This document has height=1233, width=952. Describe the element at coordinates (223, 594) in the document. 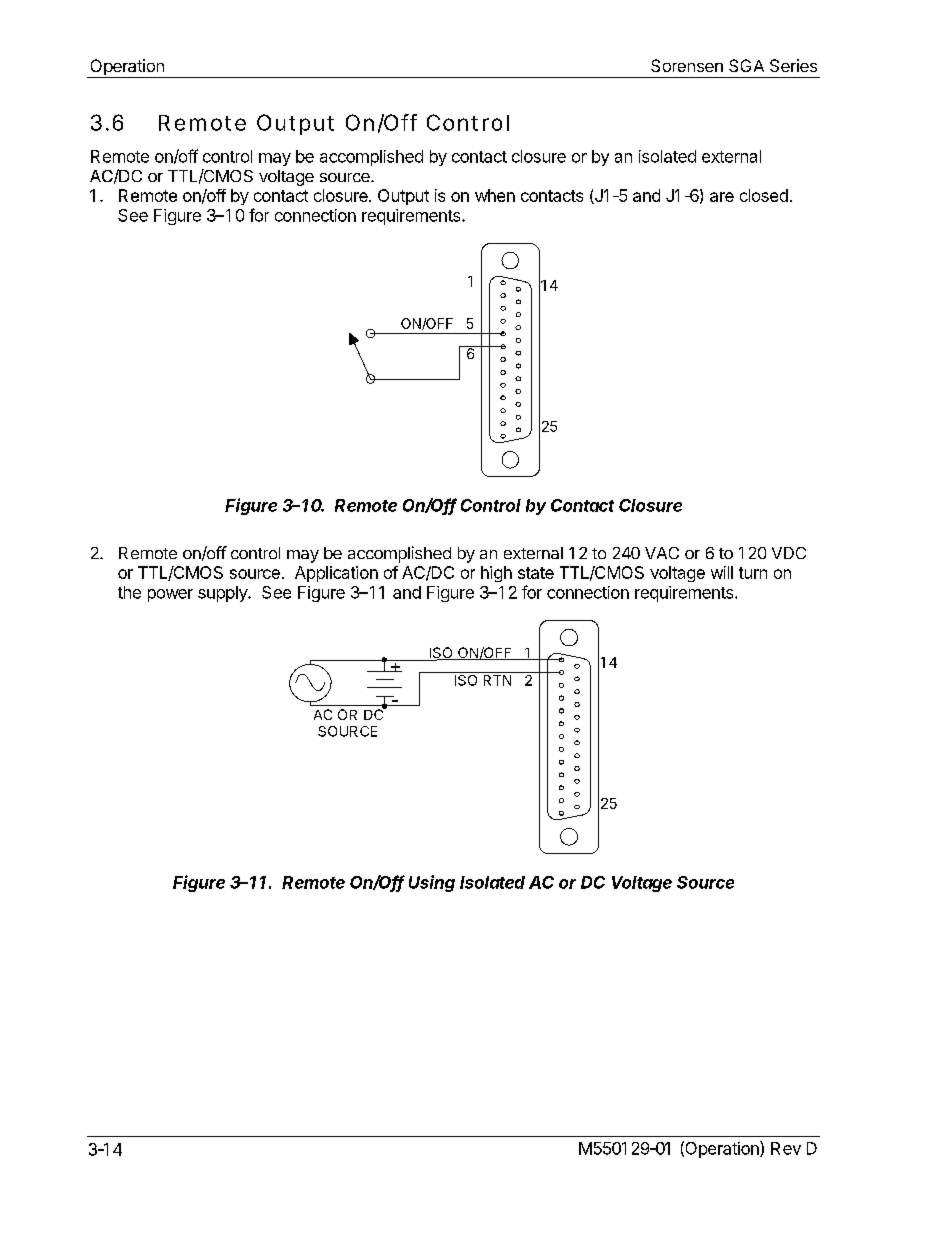

I see `supply` at that location.
